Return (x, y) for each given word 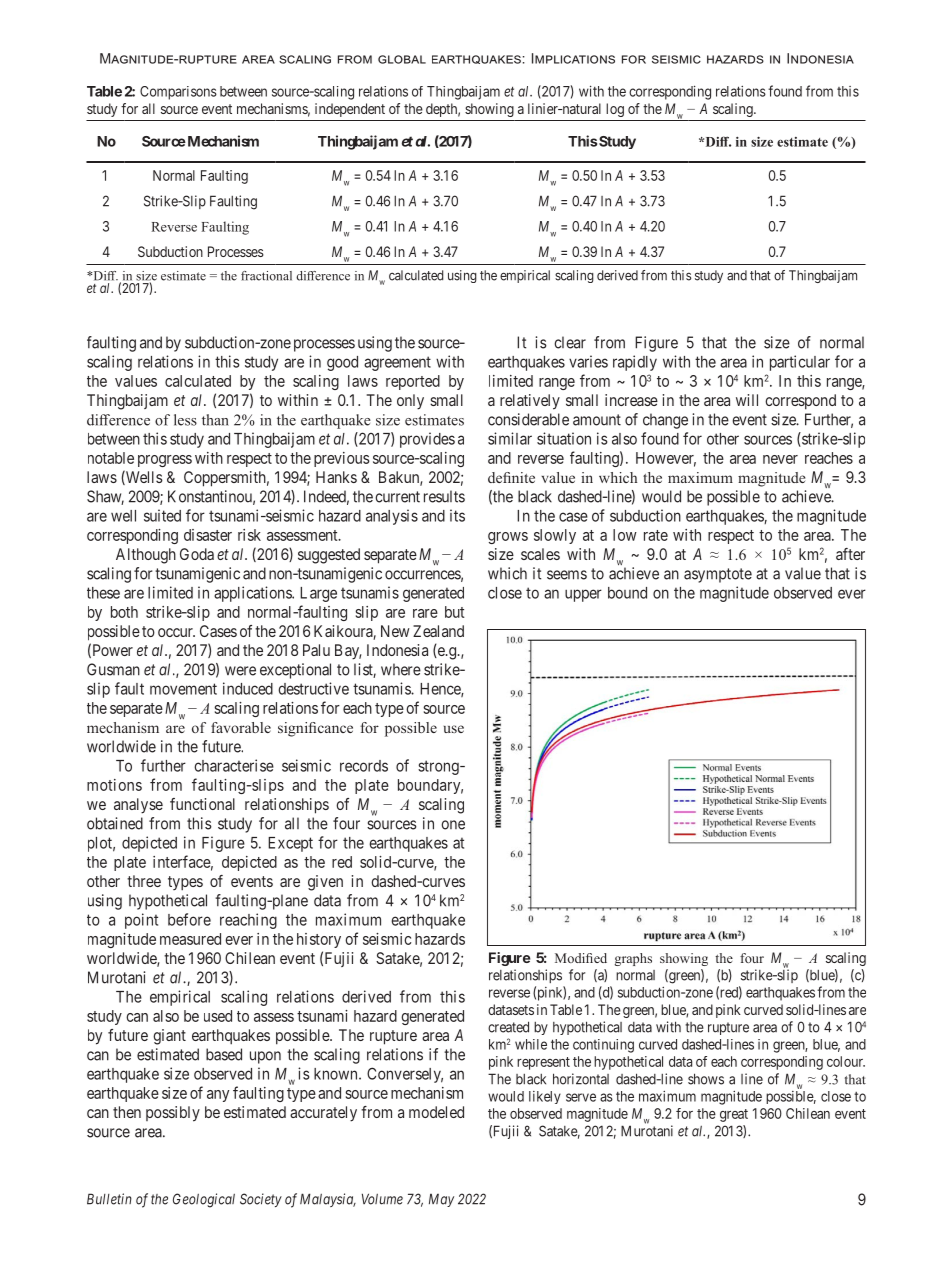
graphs (633, 959)
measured (190, 939)
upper (583, 595)
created (508, 1027)
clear (570, 342)
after (850, 554)
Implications (573, 58)
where (401, 669)
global (402, 59)
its (457, 515)
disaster (208, 535)
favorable (241, 727)
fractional (266, 276)
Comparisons (178, 93)
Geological (204, 1200)
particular (800, 363)
